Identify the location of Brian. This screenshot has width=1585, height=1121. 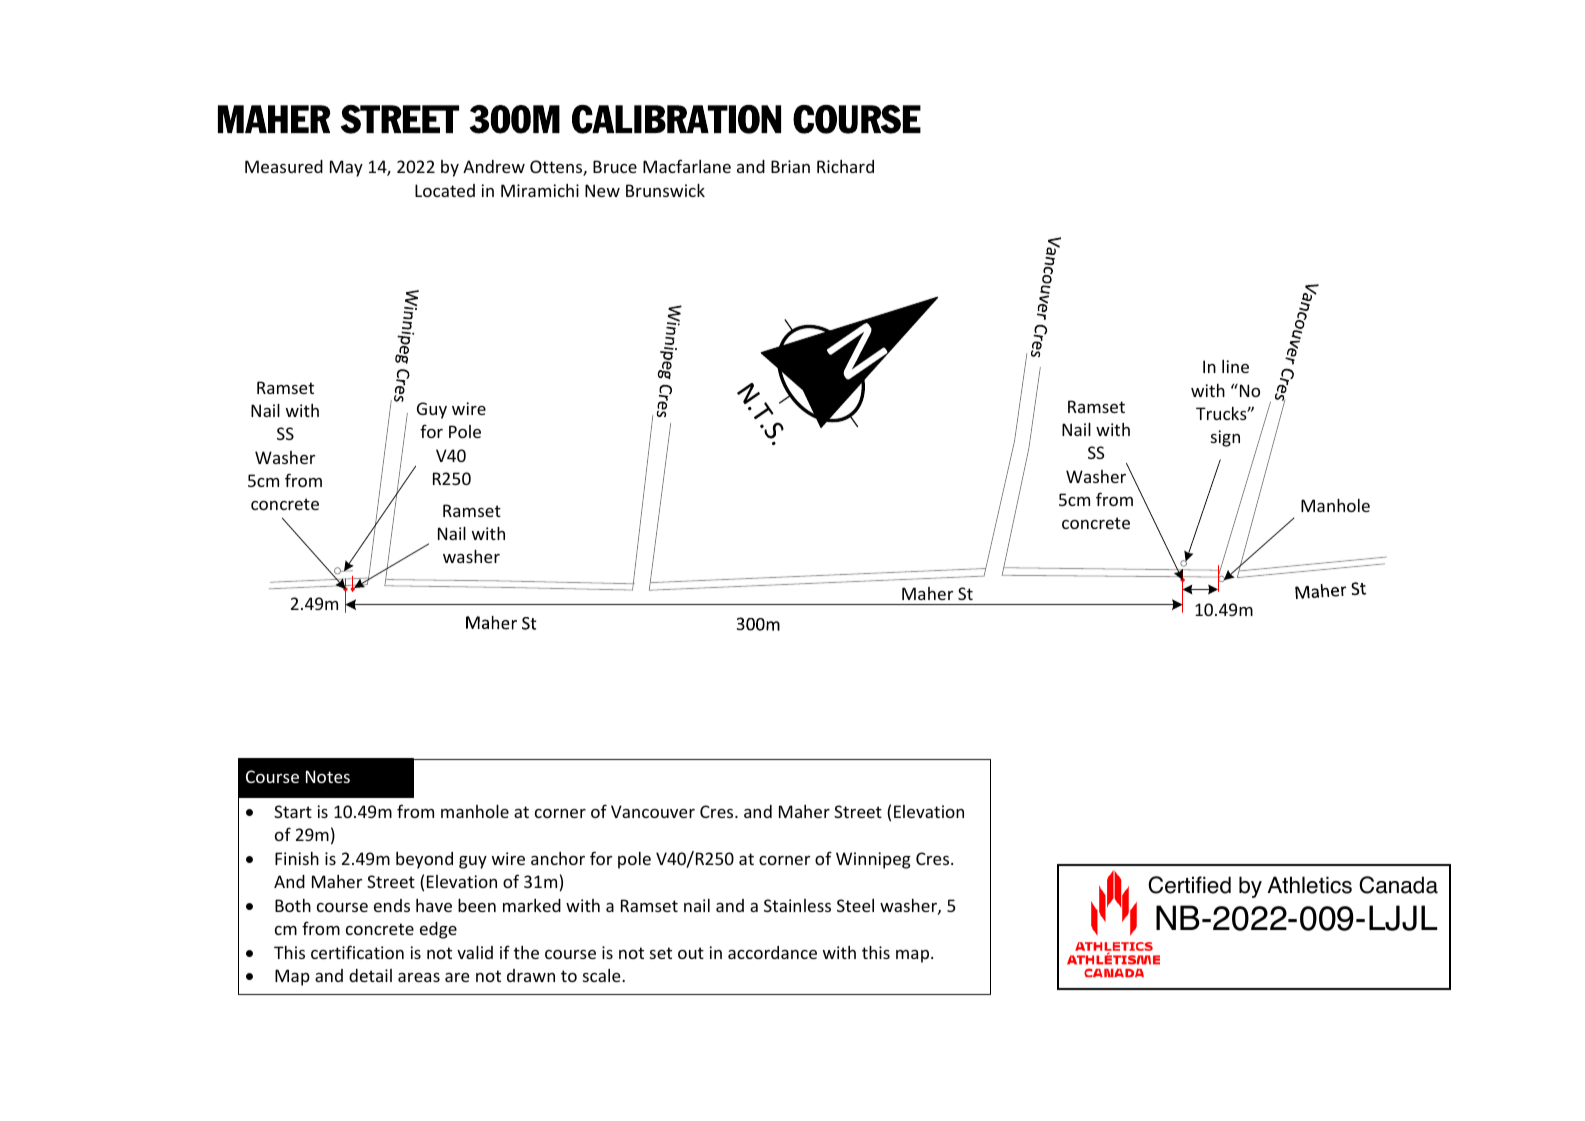
(790, 166).
